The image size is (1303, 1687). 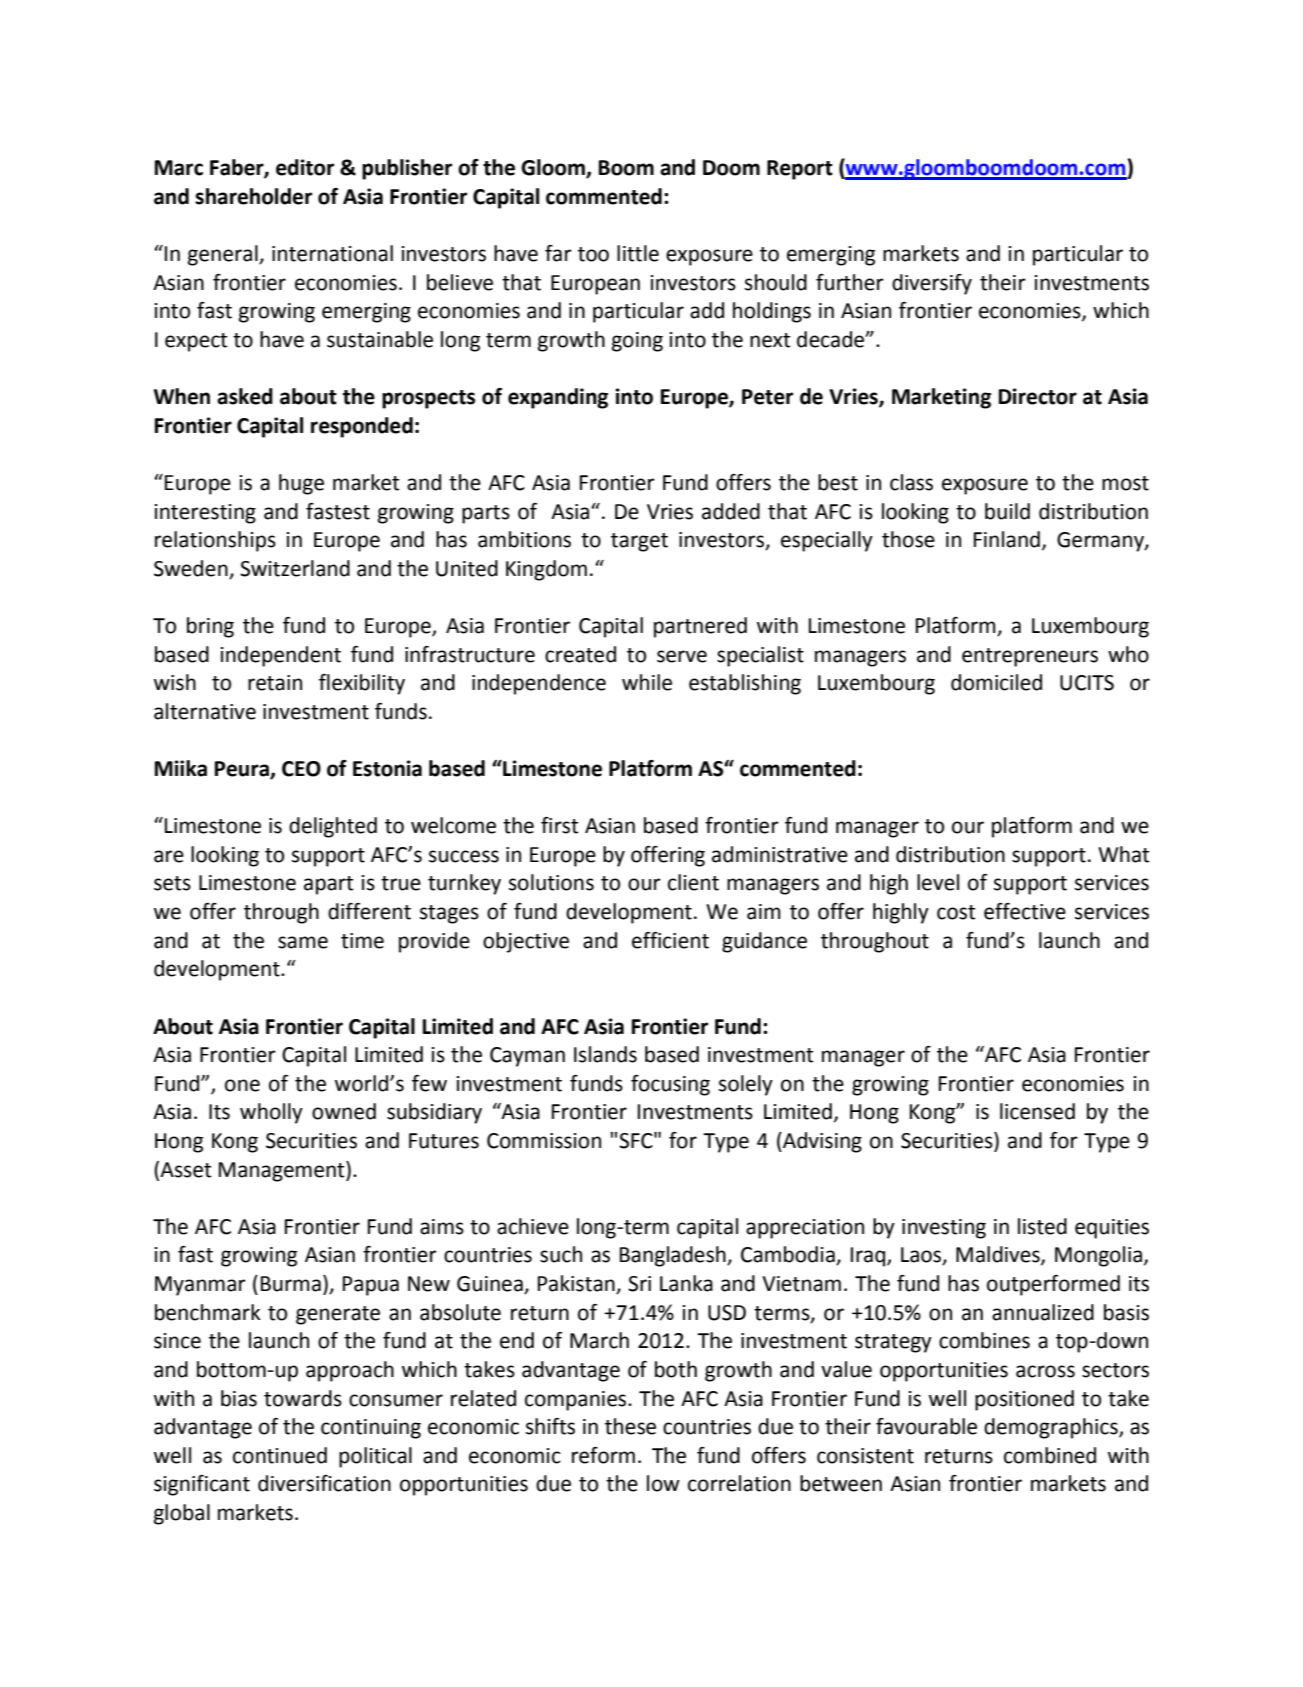 I want to click on Management, so click(x=283, y=1171).
